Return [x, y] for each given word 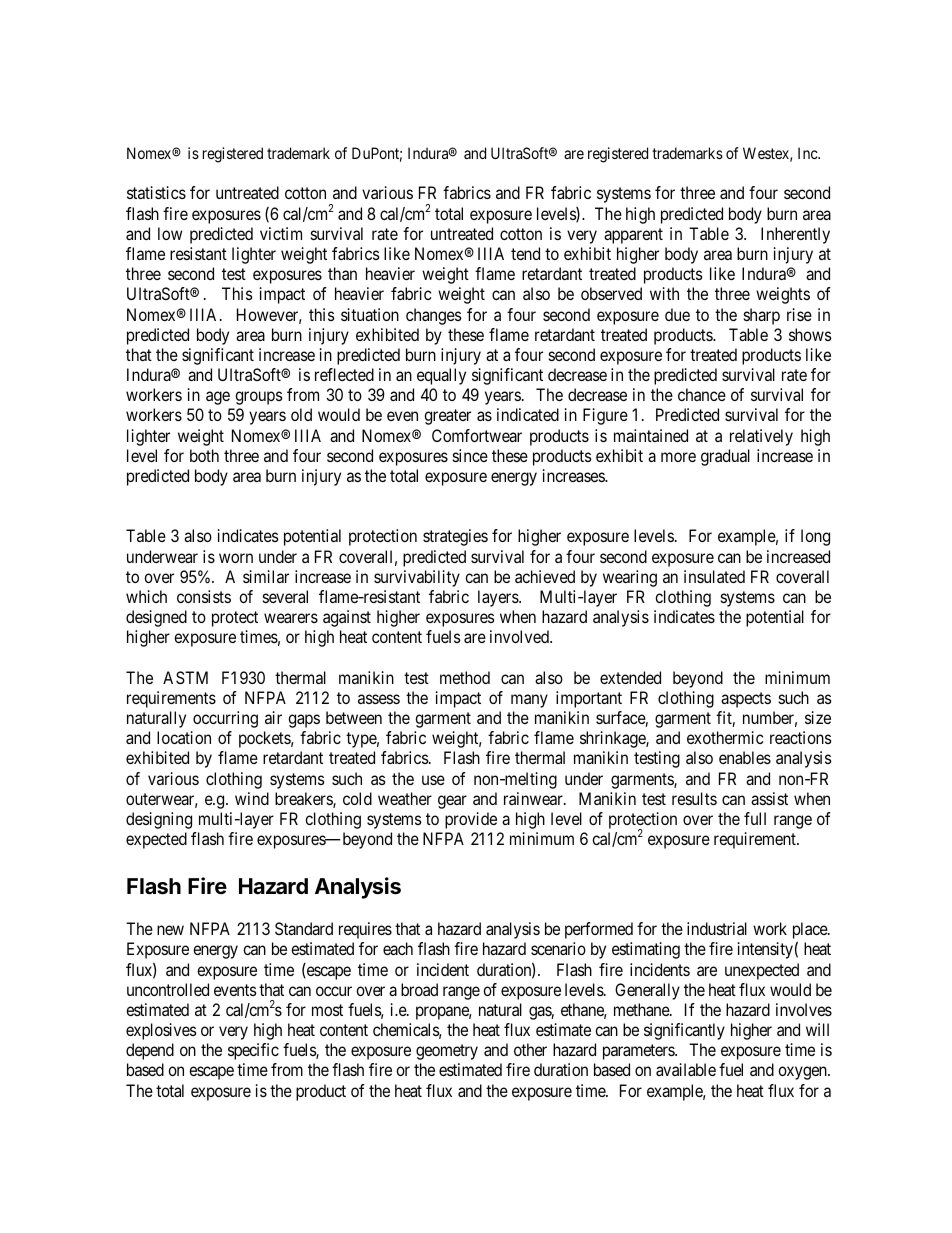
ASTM [185, 677]
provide [471, 820]
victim [281, 233]
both [204, 455]
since [470, 455]
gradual [725, 457]
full [755, 818]
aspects [746, 700]
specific [253, 1051]
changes [434, 316]
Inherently [795, 235]
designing [159, 820]
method [465, 677]
